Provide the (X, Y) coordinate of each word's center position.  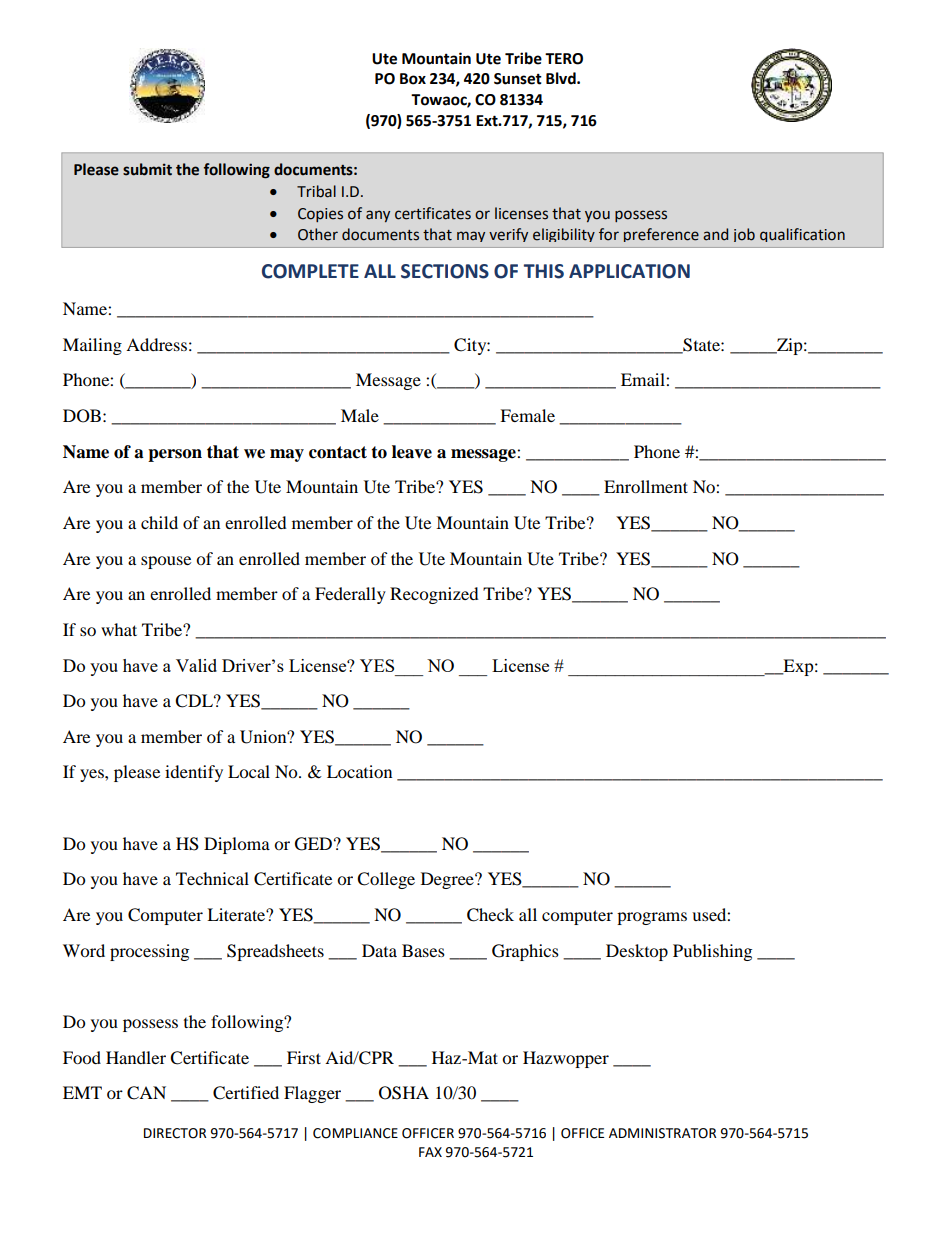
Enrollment (646, 486)
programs (652, 918)
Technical (212, 878)
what (119, 629)
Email (644, 379)
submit (147, 169)
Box (413, 79)
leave (412, 452)
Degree (448, 880)
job (744, 235)
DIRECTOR (175, 1133)
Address (156, 344)
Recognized (434, 595)
